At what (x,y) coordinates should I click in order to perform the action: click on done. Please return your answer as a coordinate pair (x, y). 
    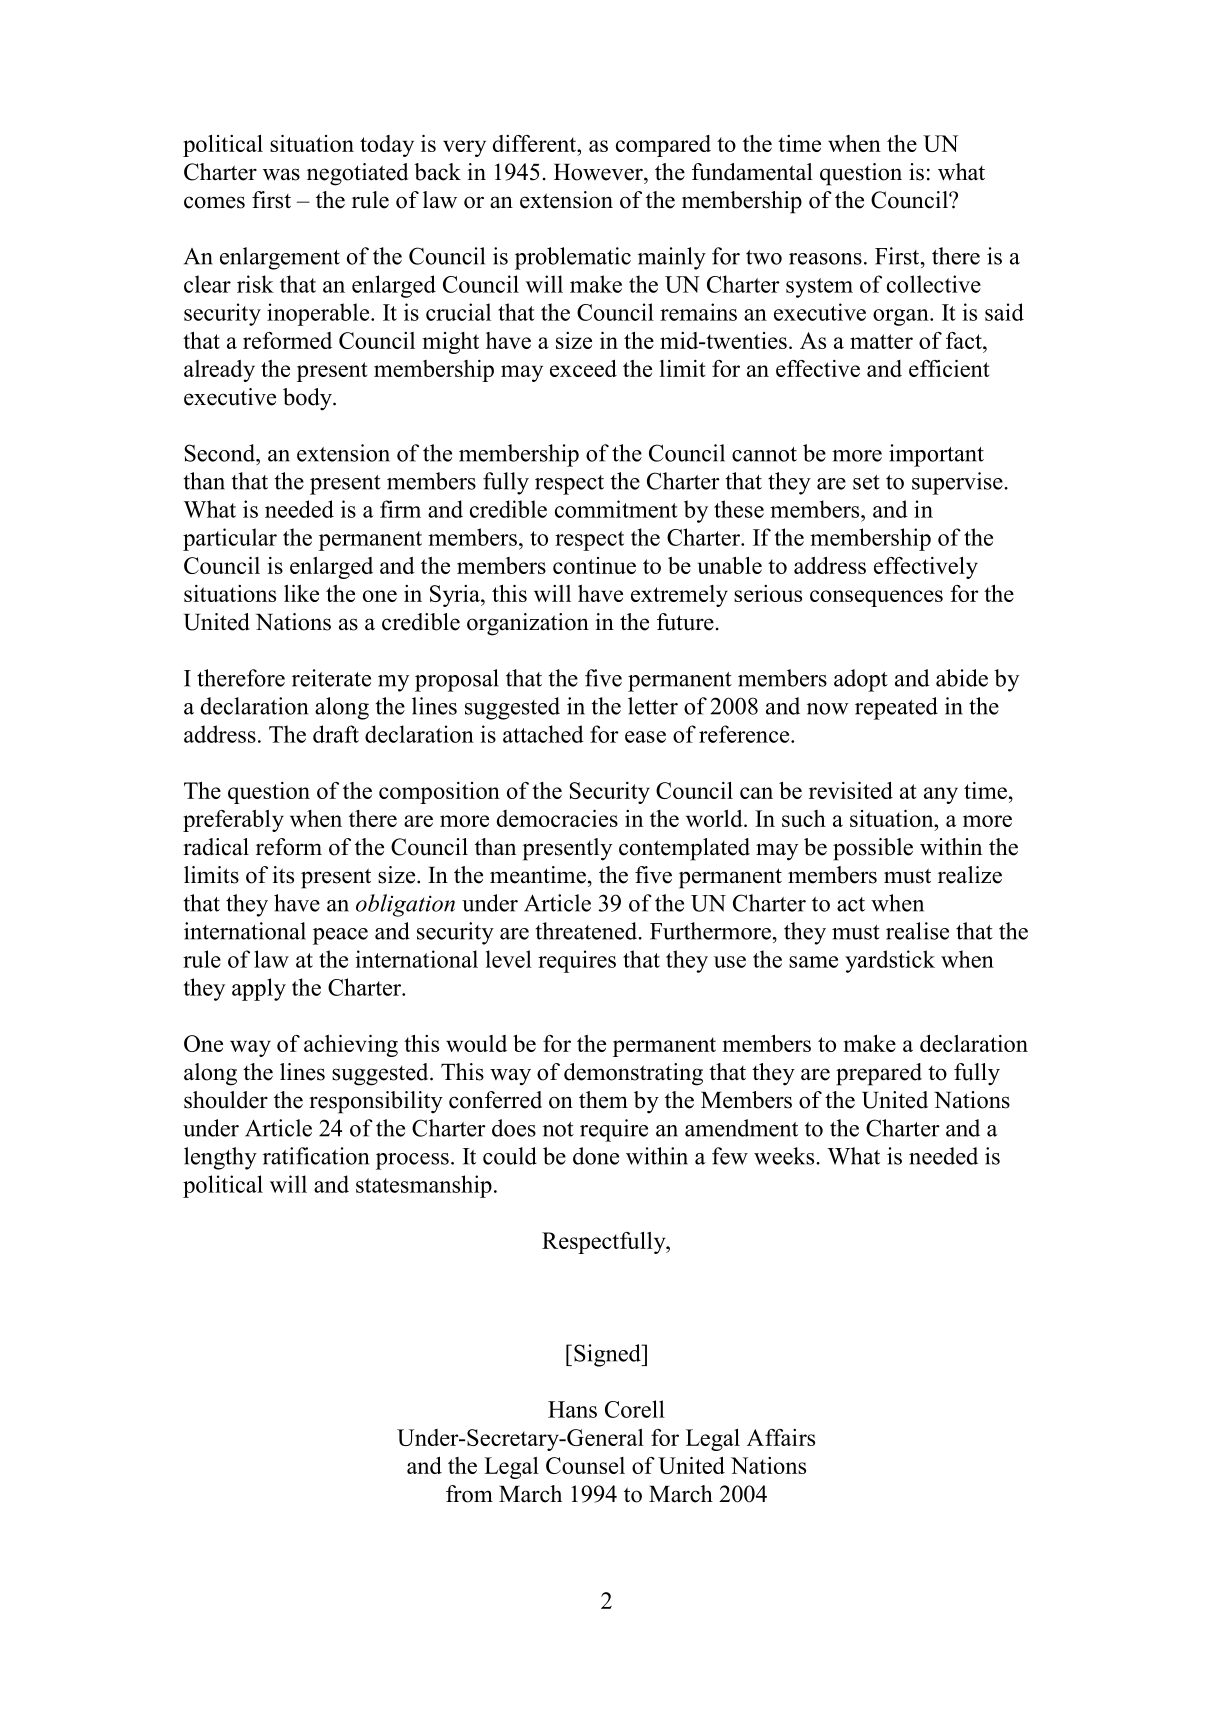
    Looking at the image, I should click on (596, 1156).
